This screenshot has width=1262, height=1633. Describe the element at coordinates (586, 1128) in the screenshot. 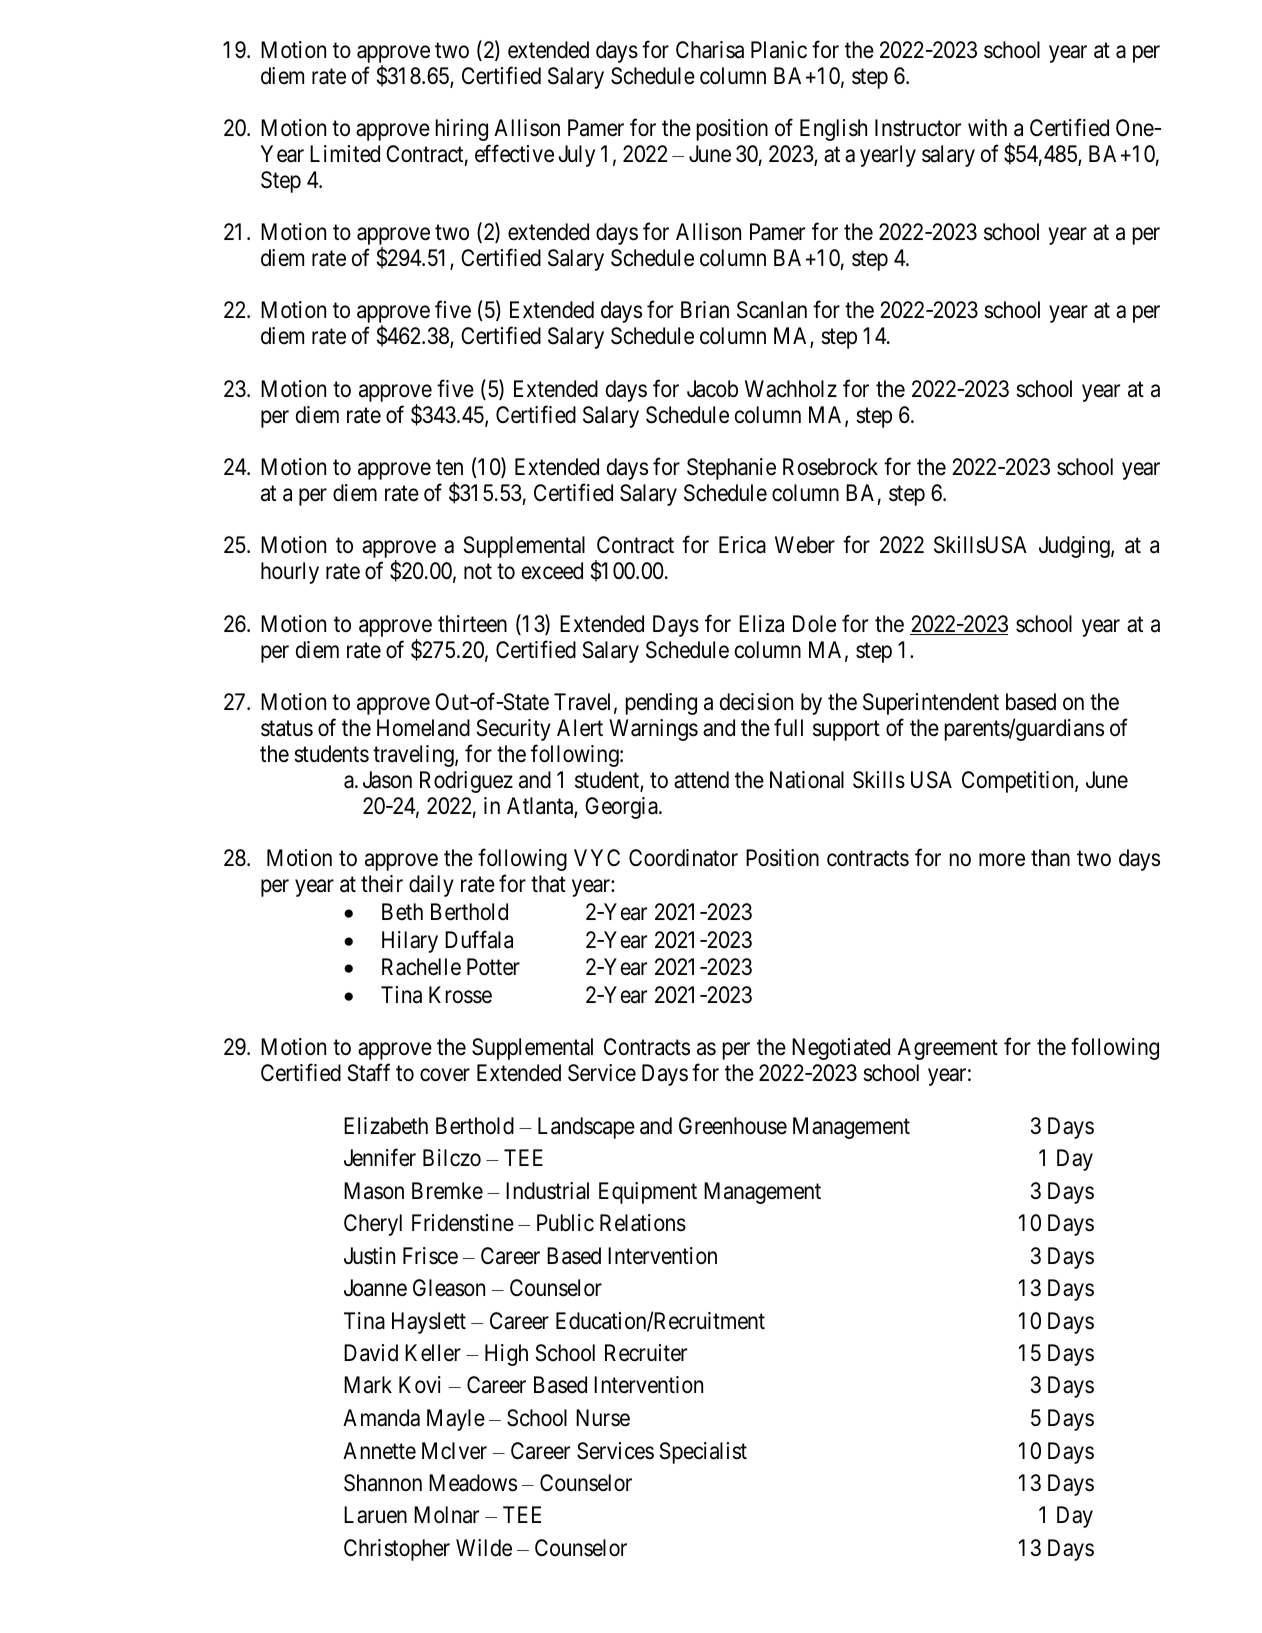

I see `Landscape` at that location.
